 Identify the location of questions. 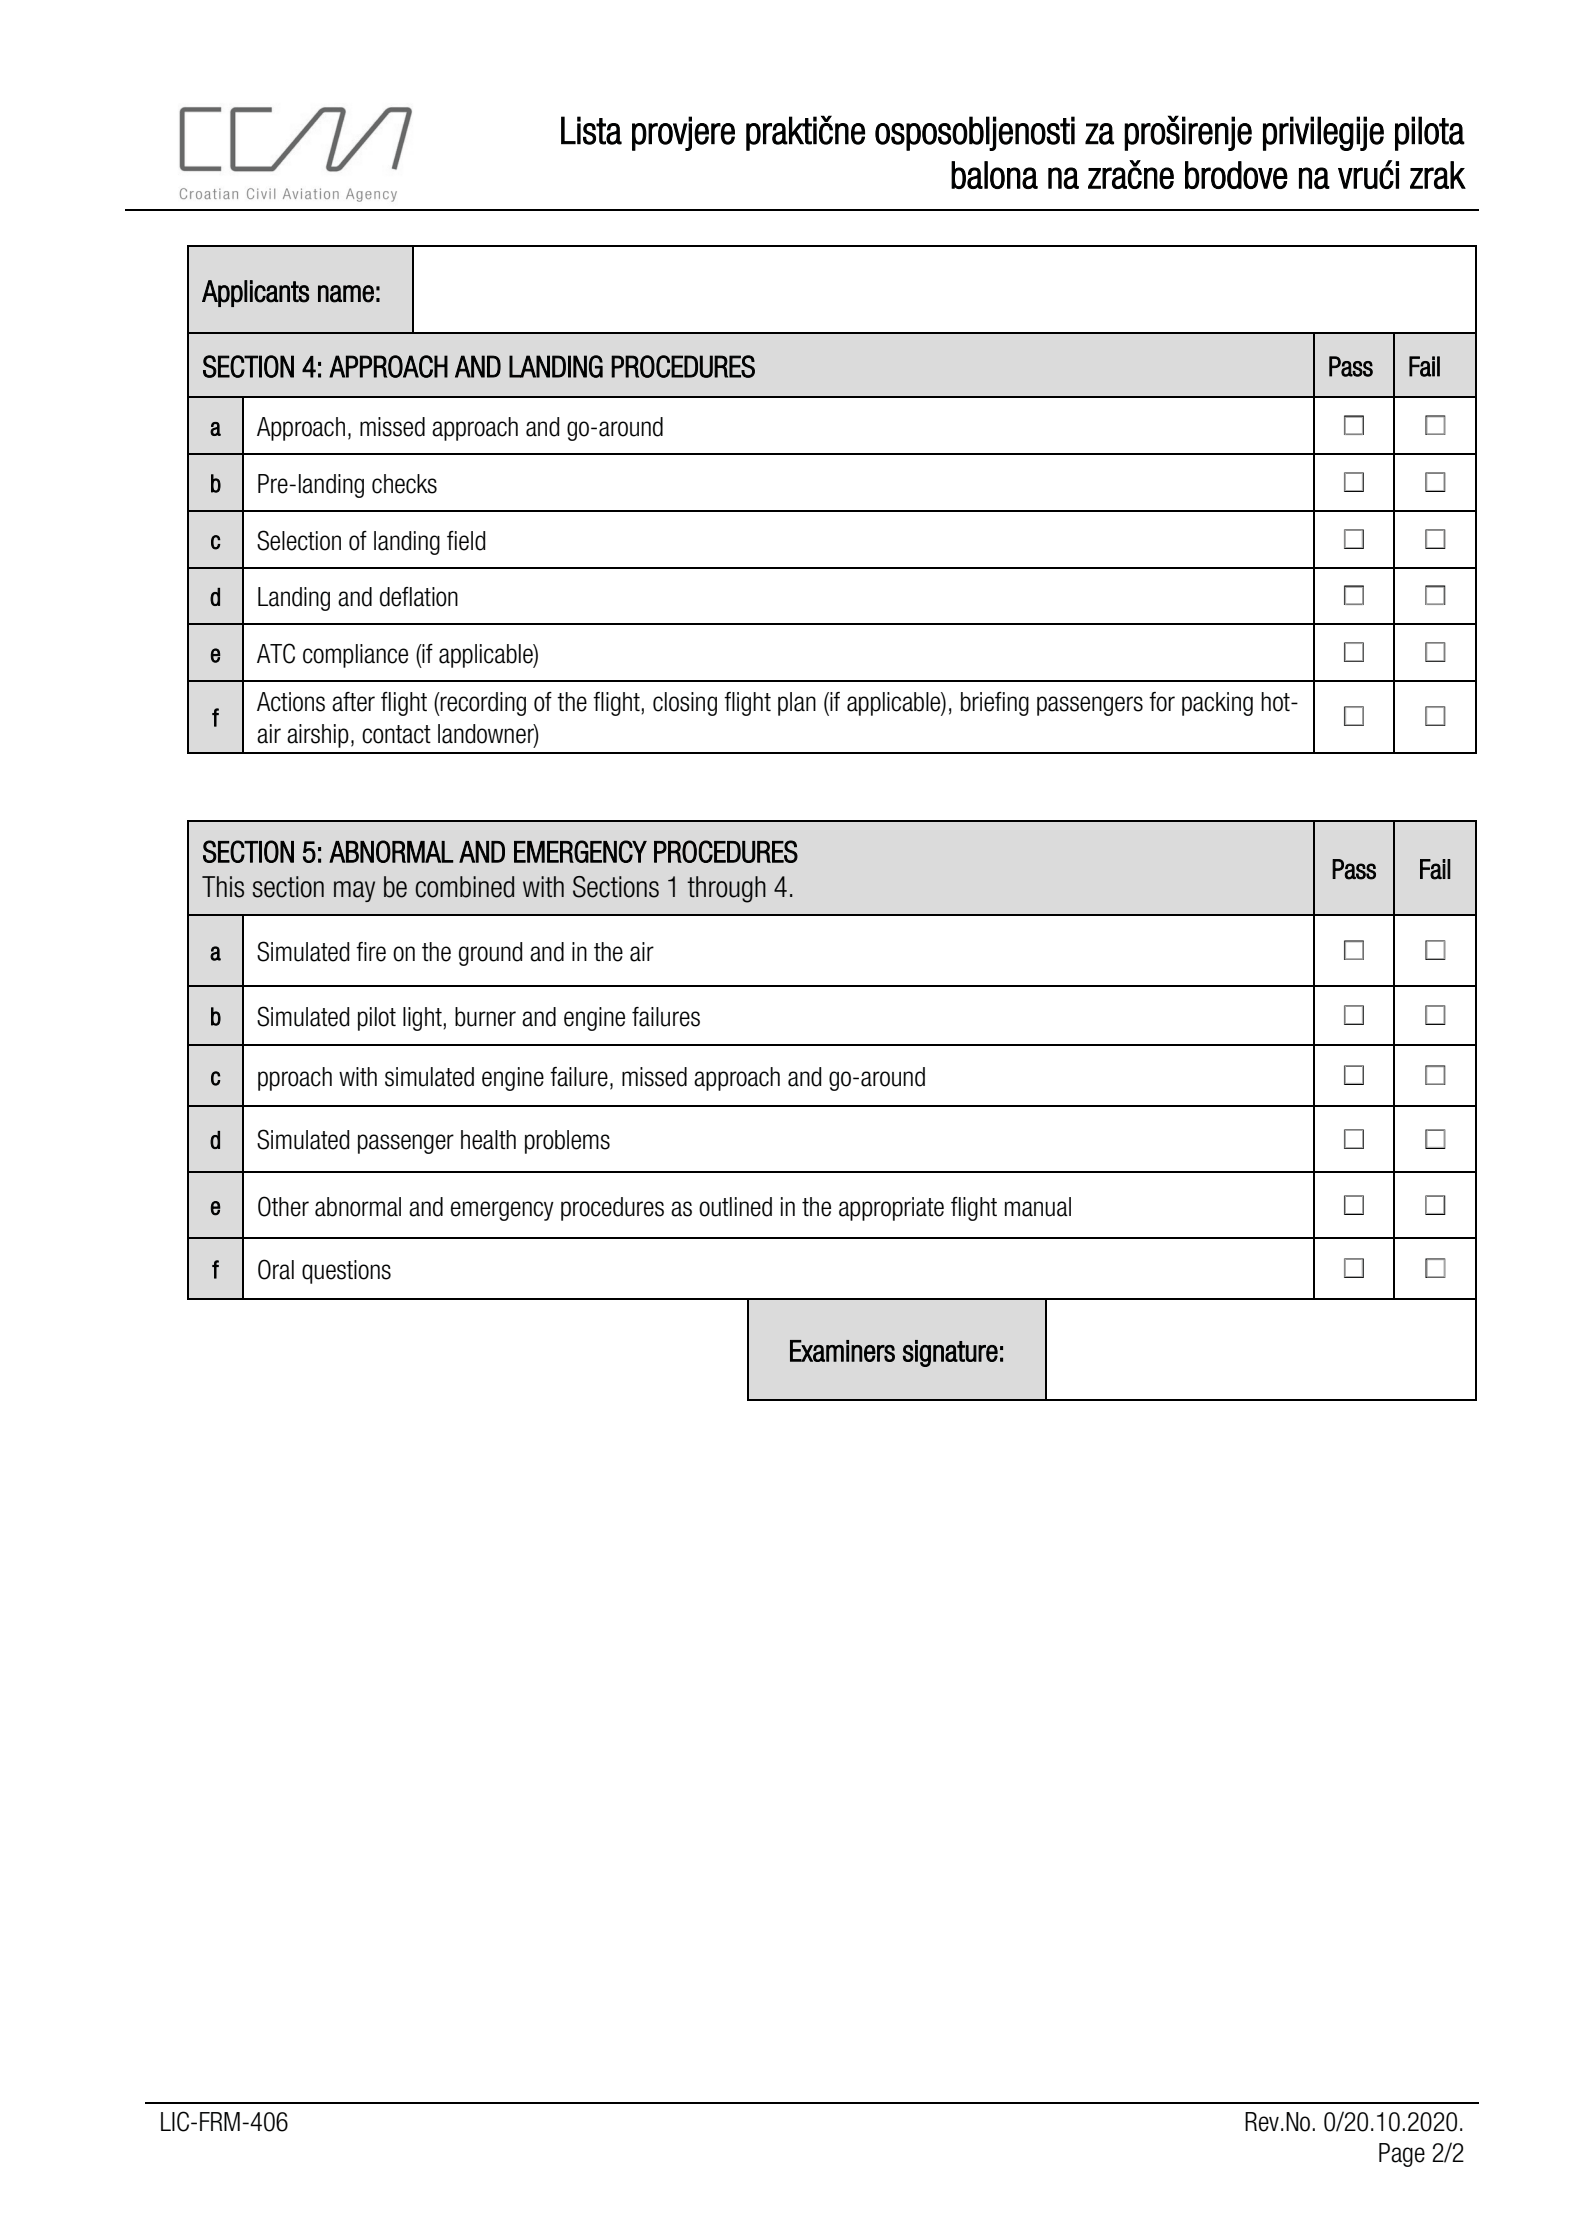
(346, 1272).
